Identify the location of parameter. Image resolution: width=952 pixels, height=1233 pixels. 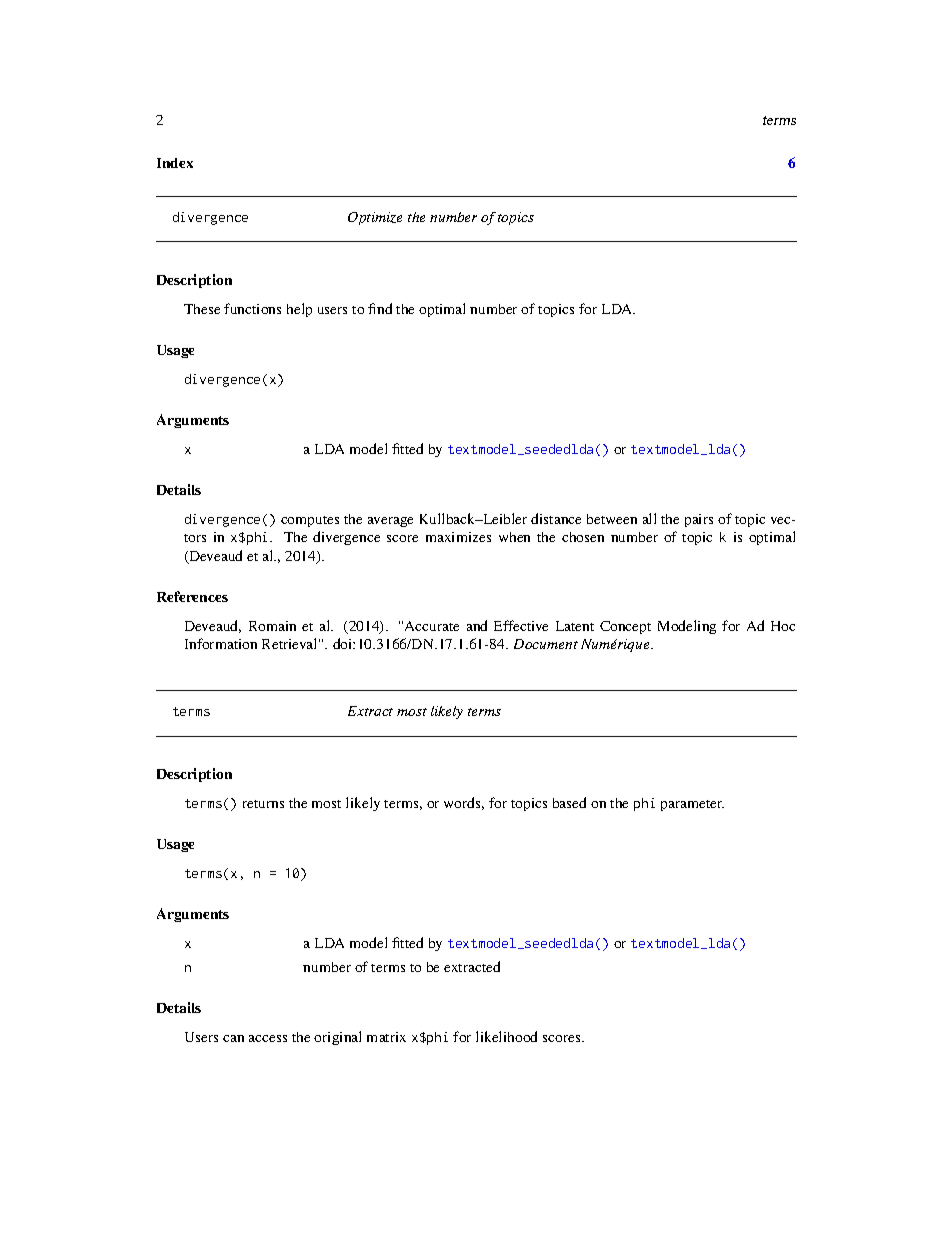
(692, 805).
